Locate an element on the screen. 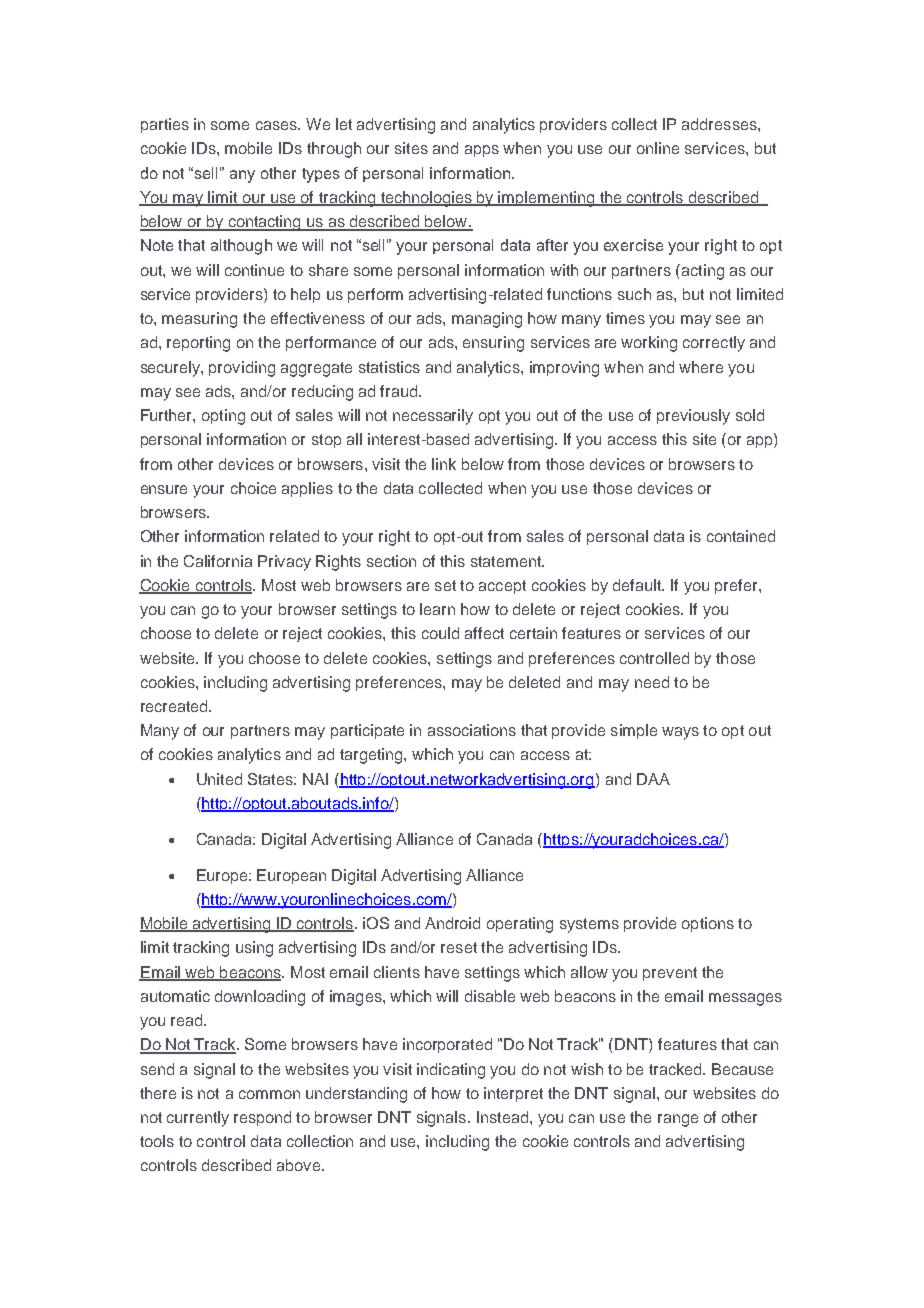 This screenshot has width=924, height=1308. need is located at coordinates (652, 682).
